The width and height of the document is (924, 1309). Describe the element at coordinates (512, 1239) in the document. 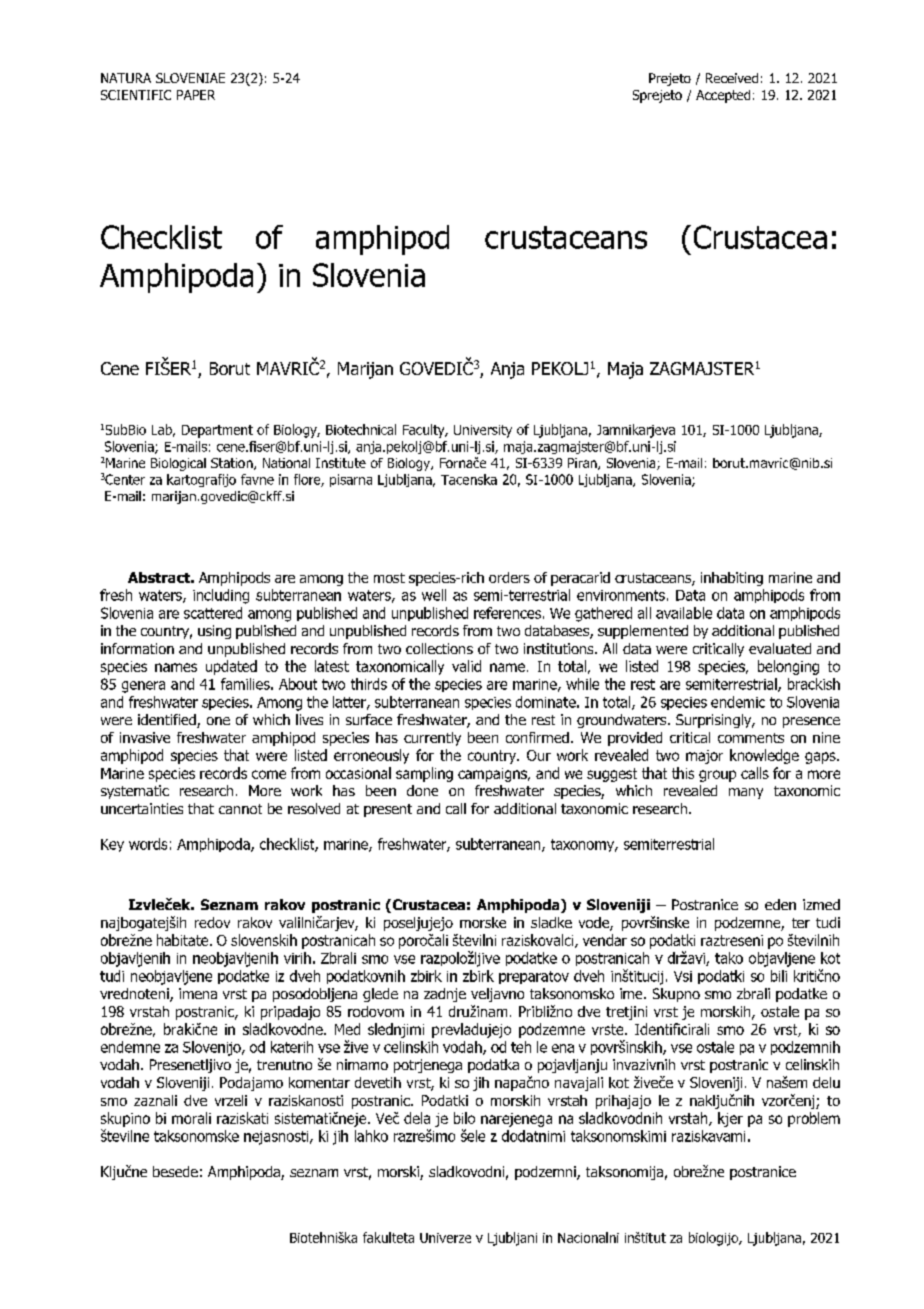

I see `Ljubljani` at that location.
